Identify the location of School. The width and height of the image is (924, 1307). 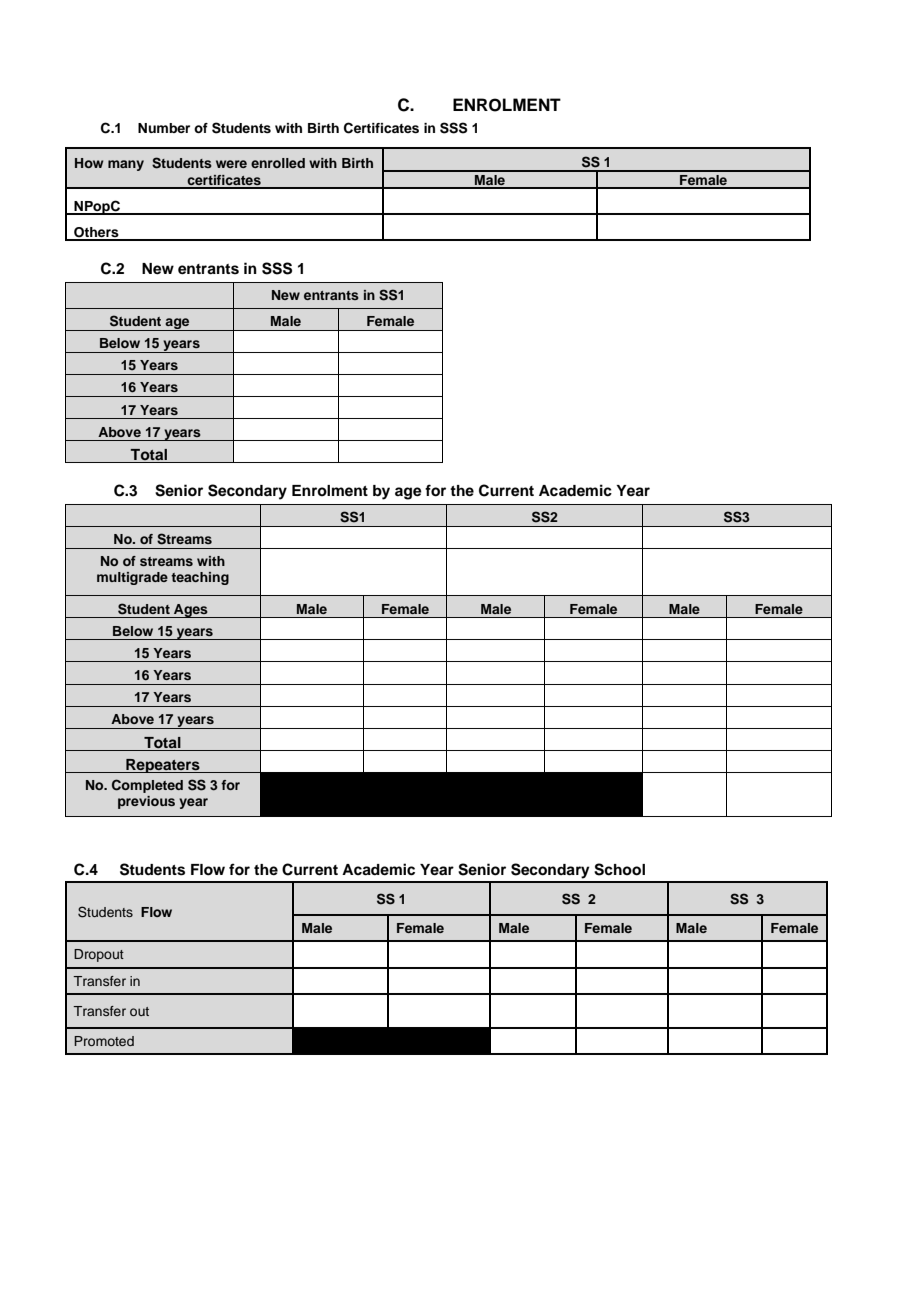
(619, 869).
